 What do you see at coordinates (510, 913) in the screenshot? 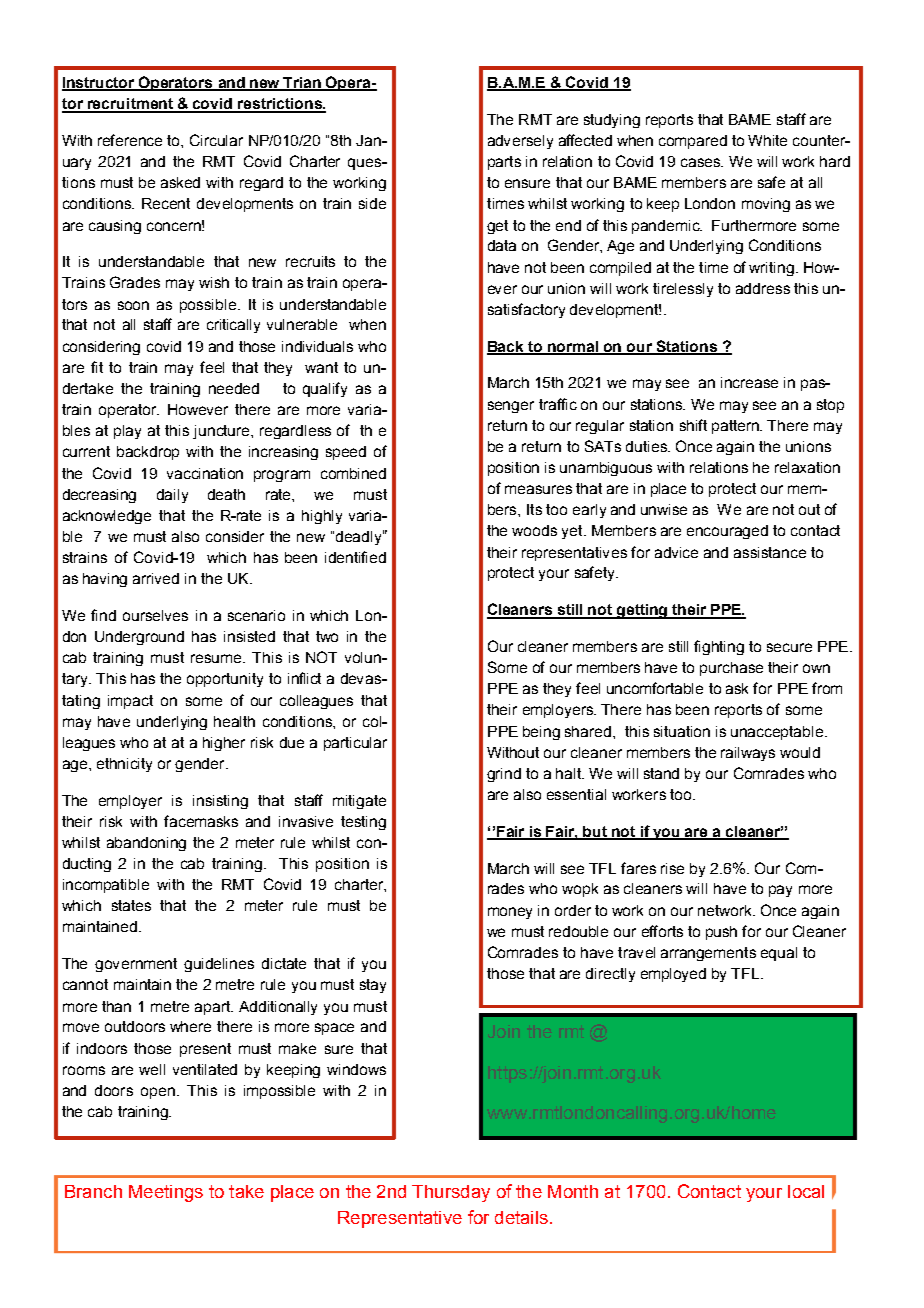
I see `money` at bounding box center [510, 913].
